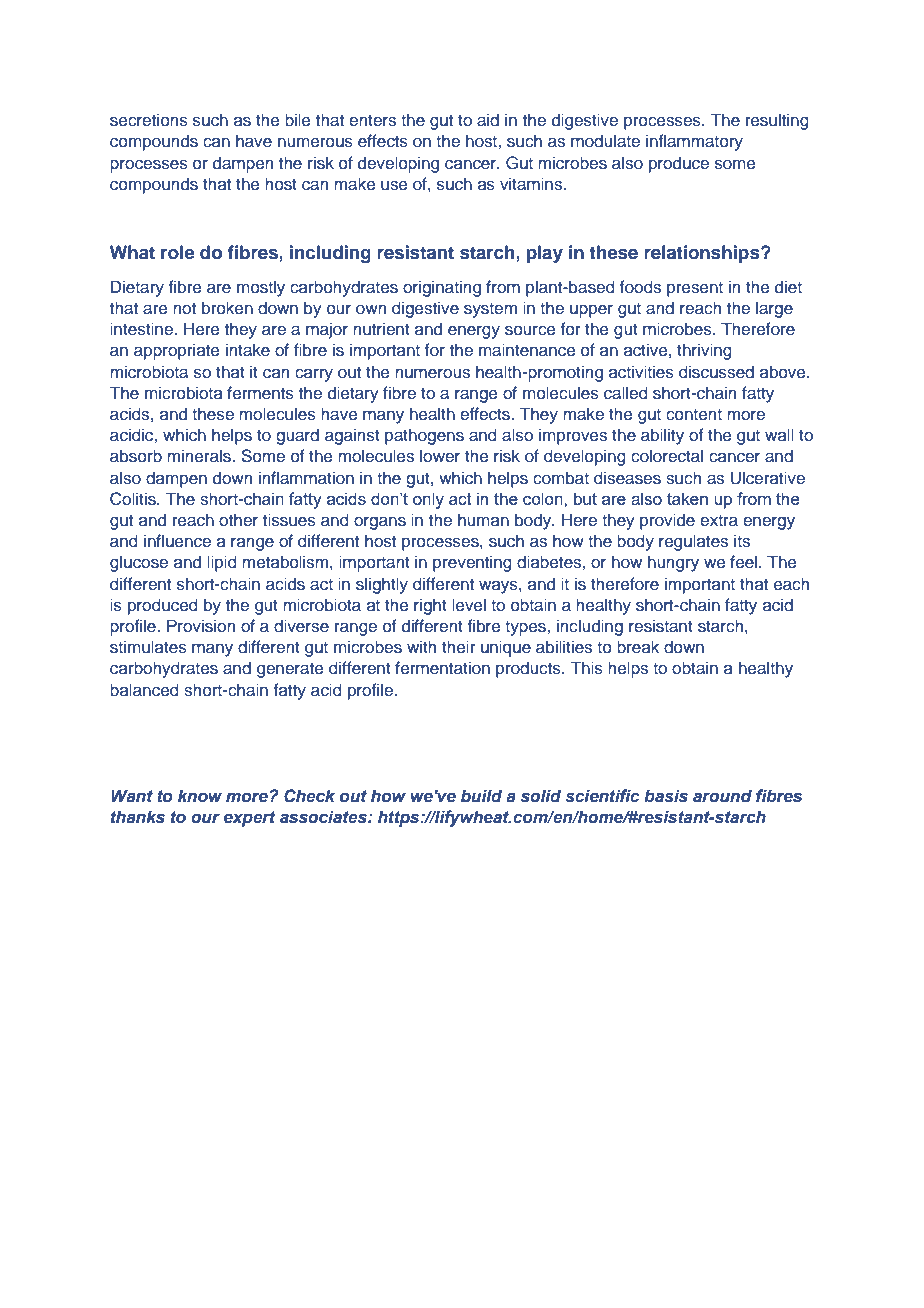 Image resolution: width=924 pixels, height=1308 pixels. Describe the element at coordinates (695, 289) in the page. I see `present` at that location.
